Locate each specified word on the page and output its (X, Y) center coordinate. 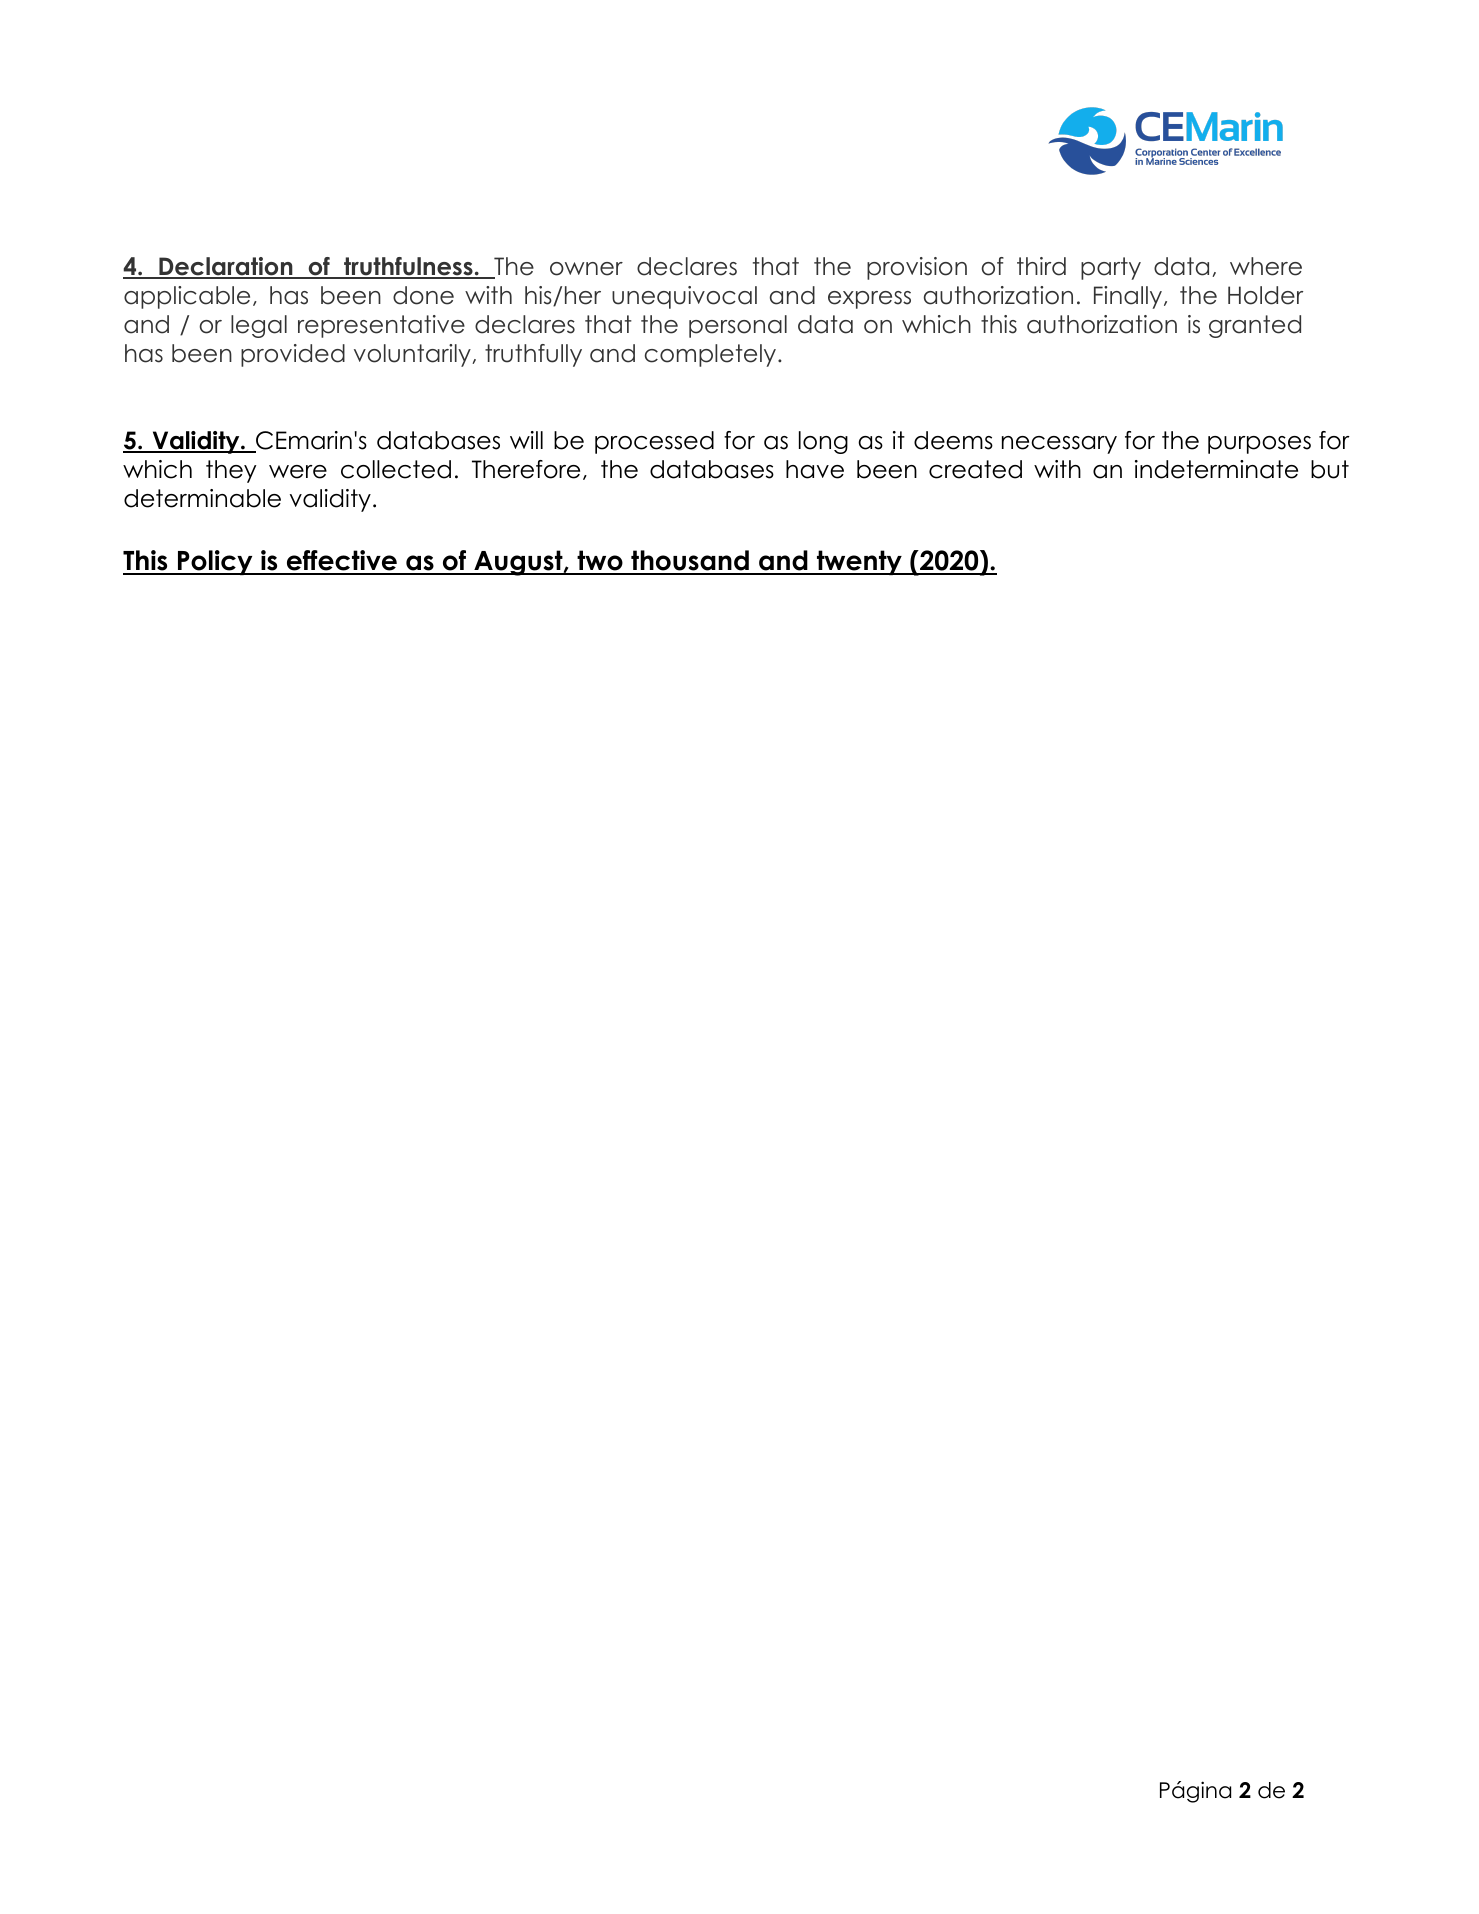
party (1111, 268)
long (823, 442)
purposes (1259, 445)
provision (917, 268)
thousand (690, 562)
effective (341, 562)
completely (712, 355)
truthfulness (408, 267)
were (298, 472)
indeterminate (1216, 469)
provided (293, 355)
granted (1255, 326)
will (526, 440)
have (815, 469)
